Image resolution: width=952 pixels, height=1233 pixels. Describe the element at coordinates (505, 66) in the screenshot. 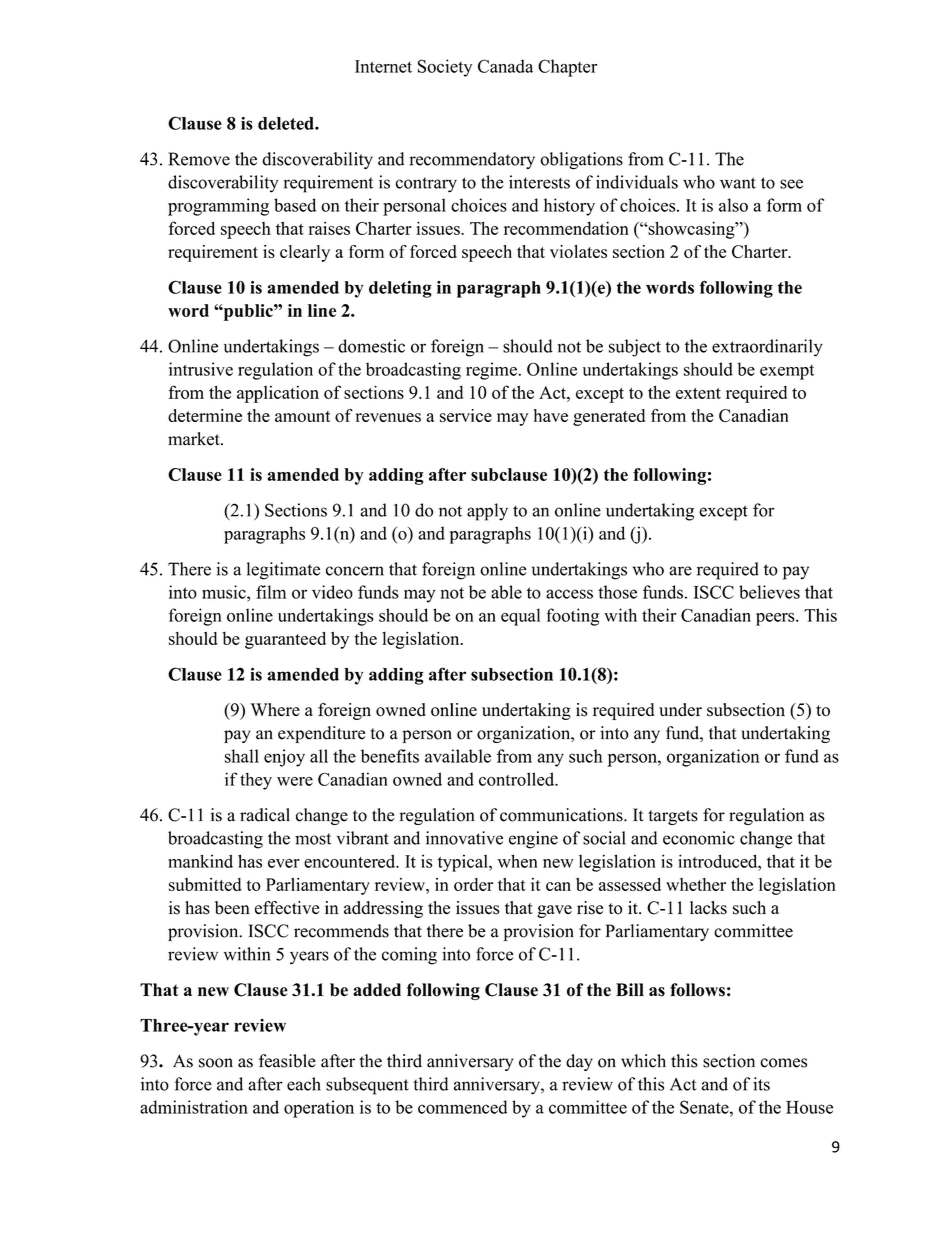

I see `Canada` at that location.
